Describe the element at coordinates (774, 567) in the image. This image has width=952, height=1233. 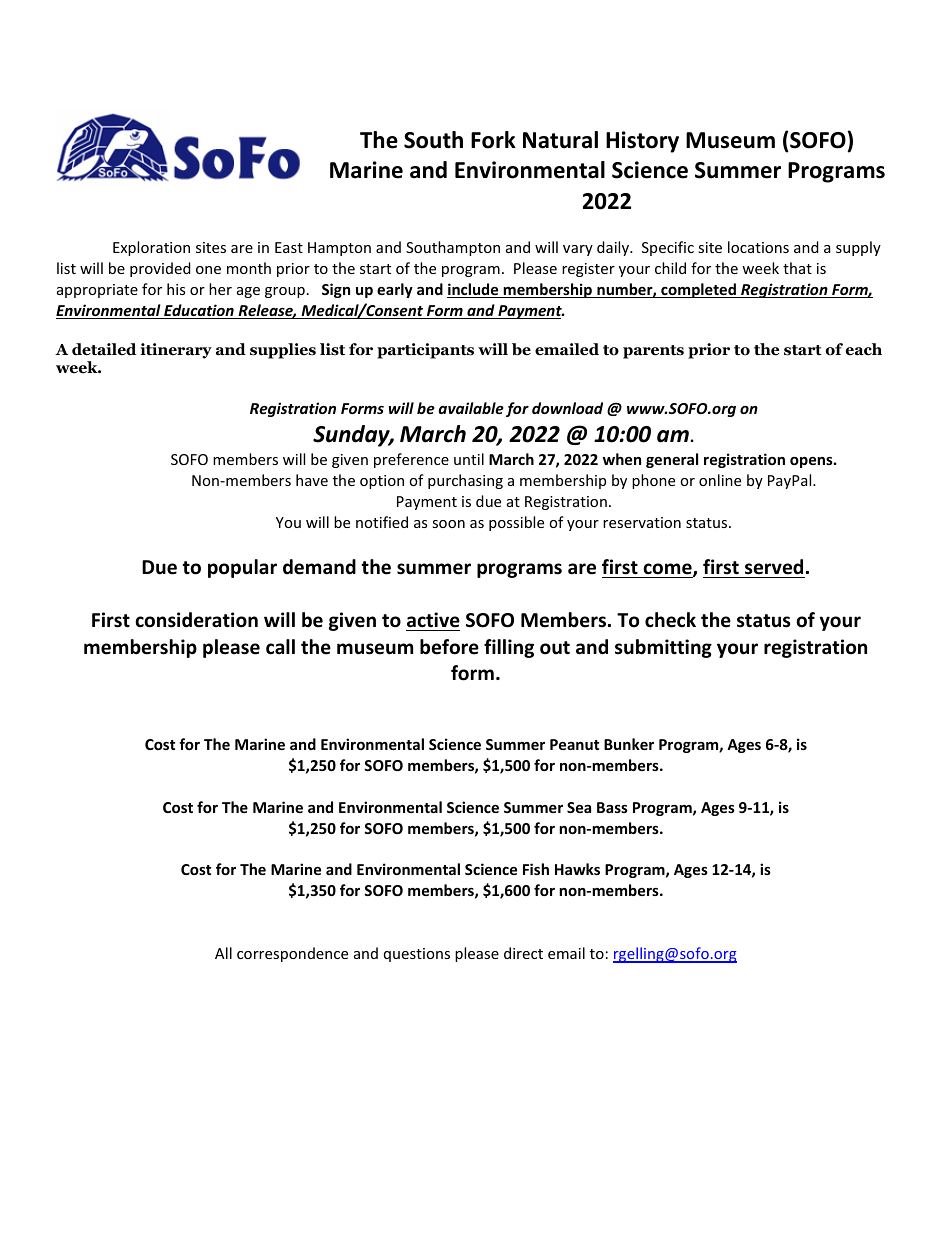
I see `served` at that location.
